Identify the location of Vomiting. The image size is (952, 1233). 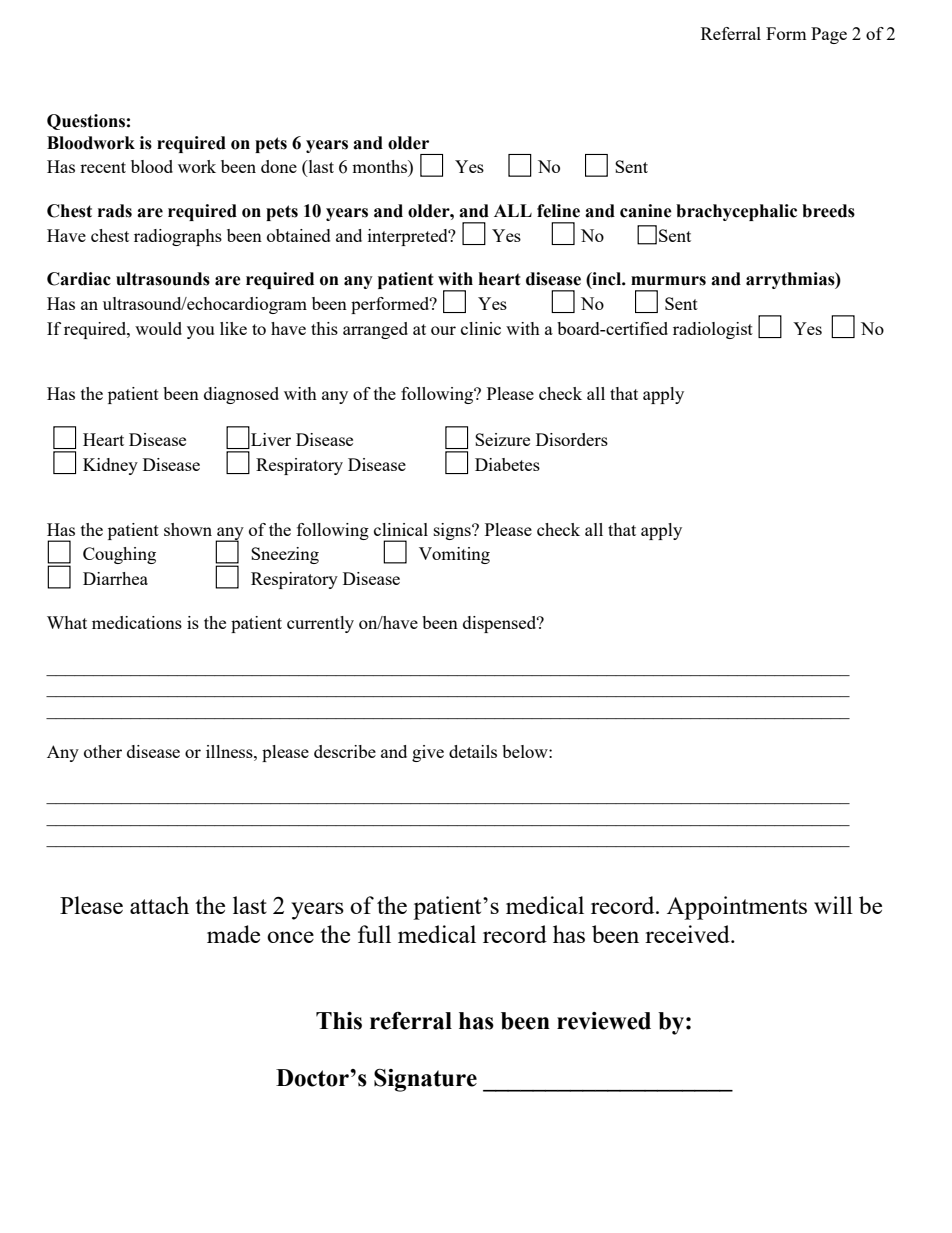
(454, 555).
